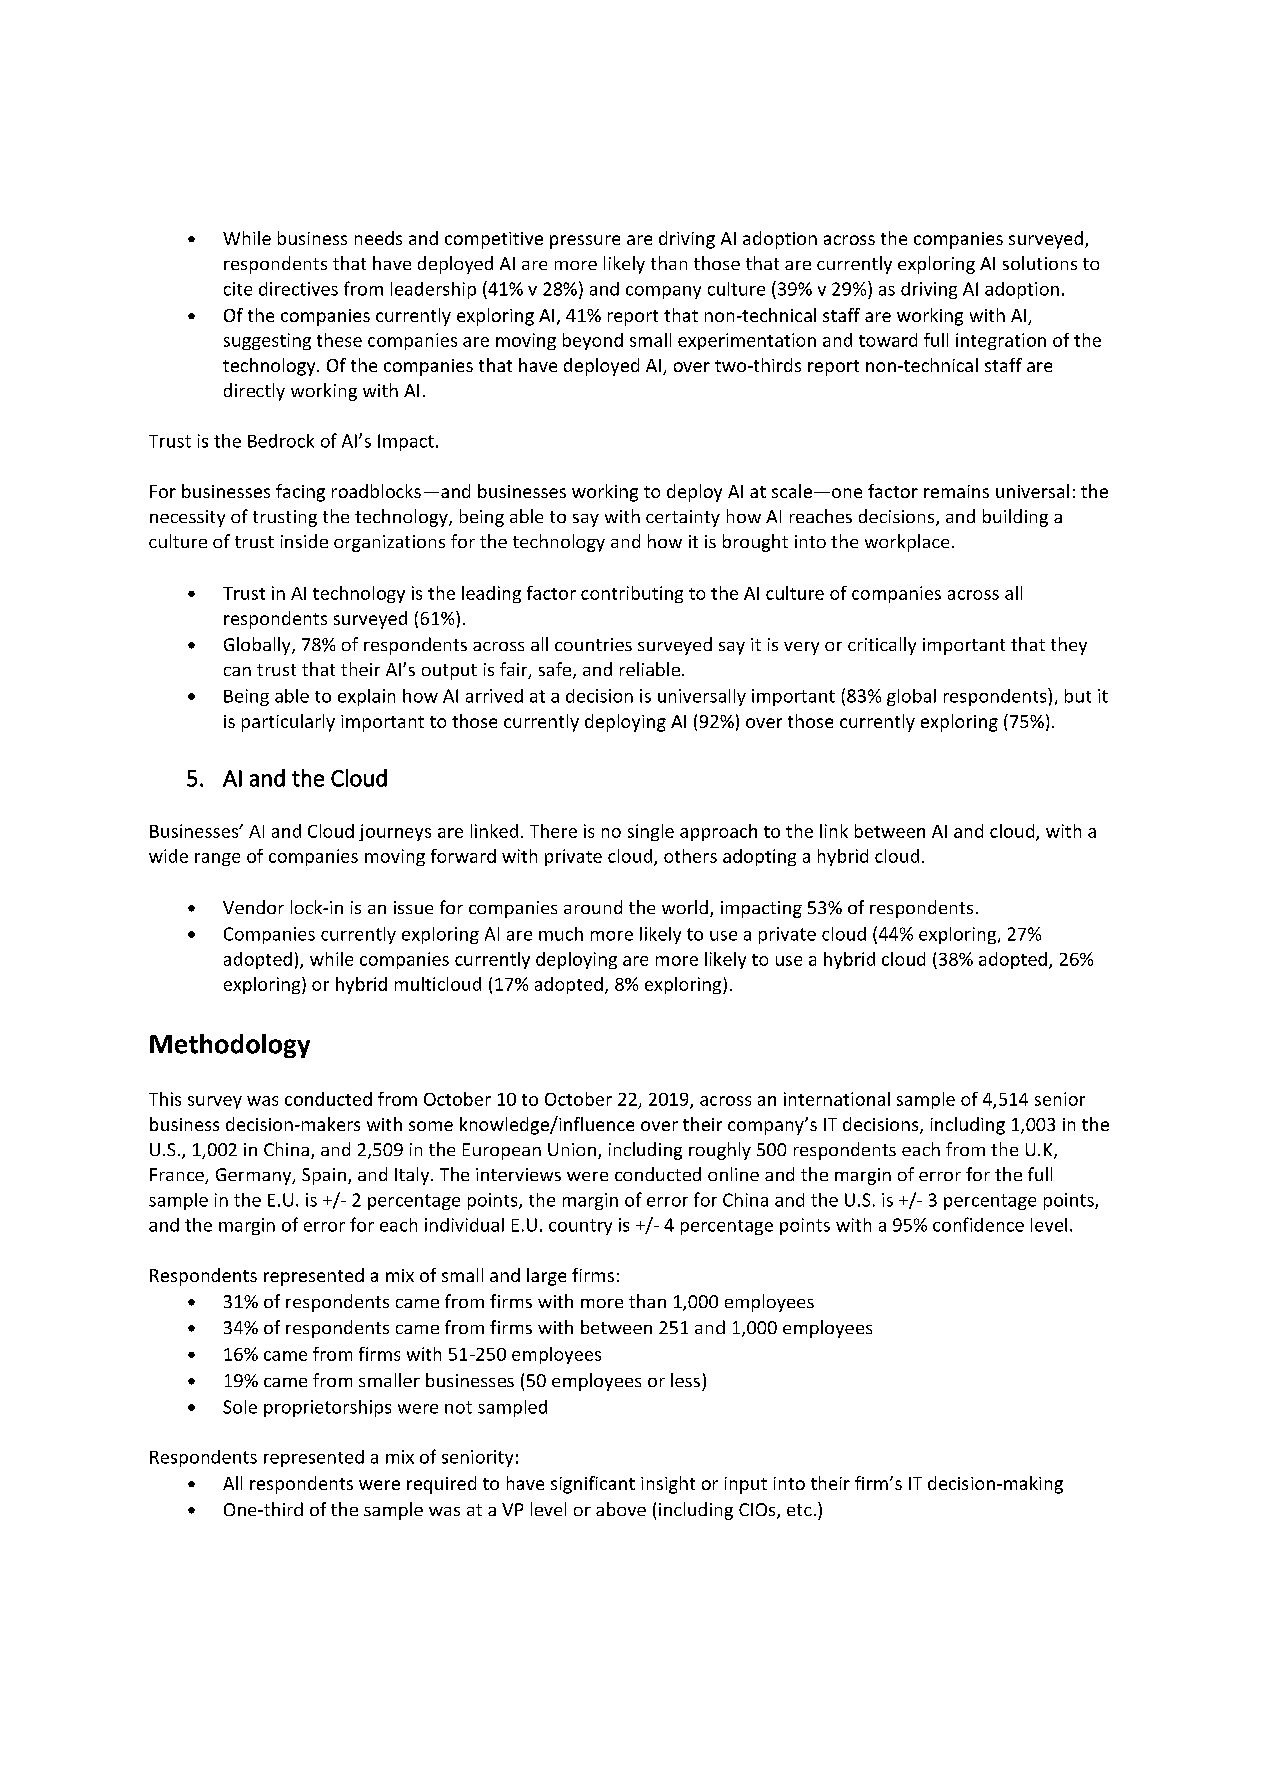  Describe the element at coordinates (253, 907) in the image. I see `Vendor` at that location.
